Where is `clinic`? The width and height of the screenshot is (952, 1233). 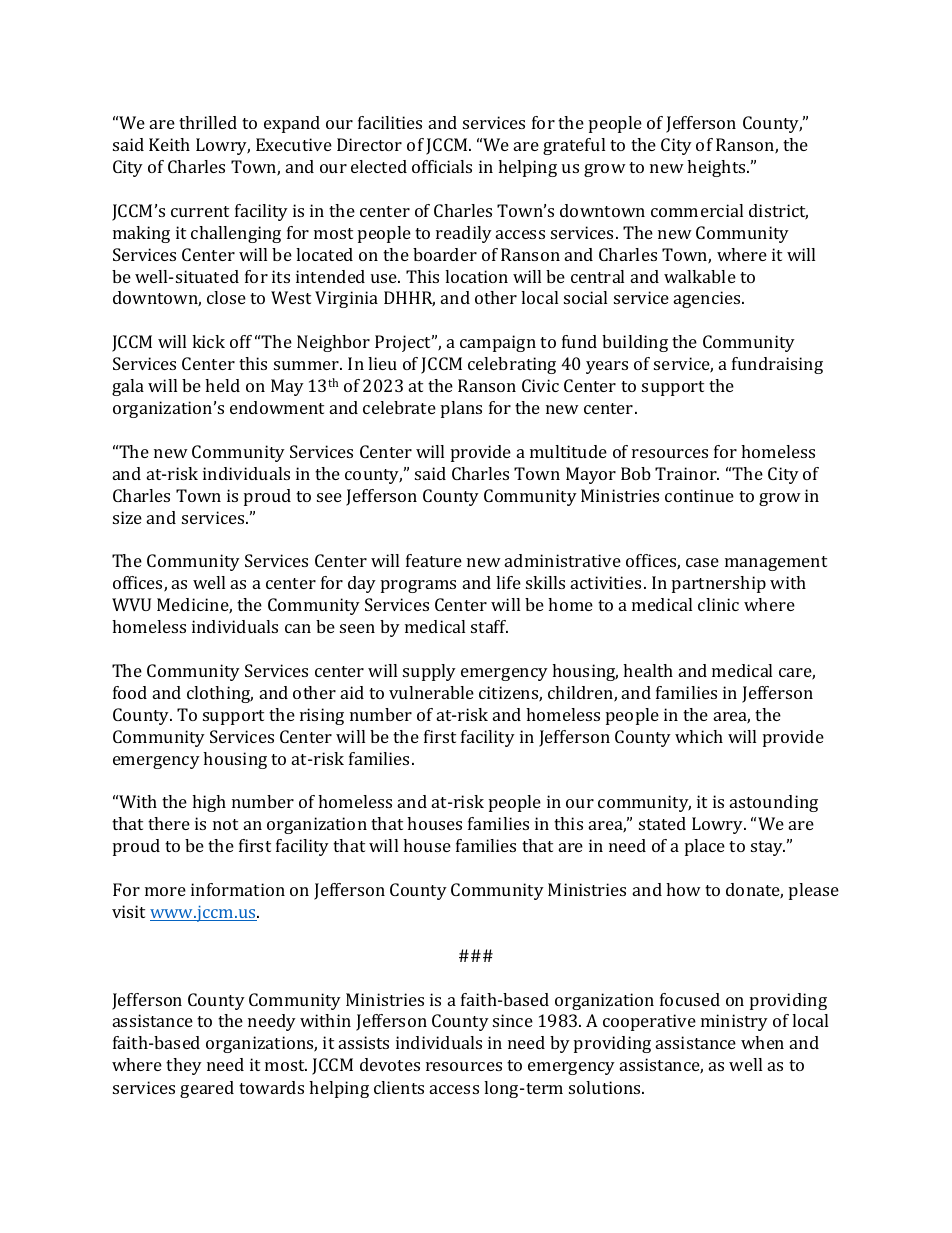 clinic is located at coordinates (718, 604).
